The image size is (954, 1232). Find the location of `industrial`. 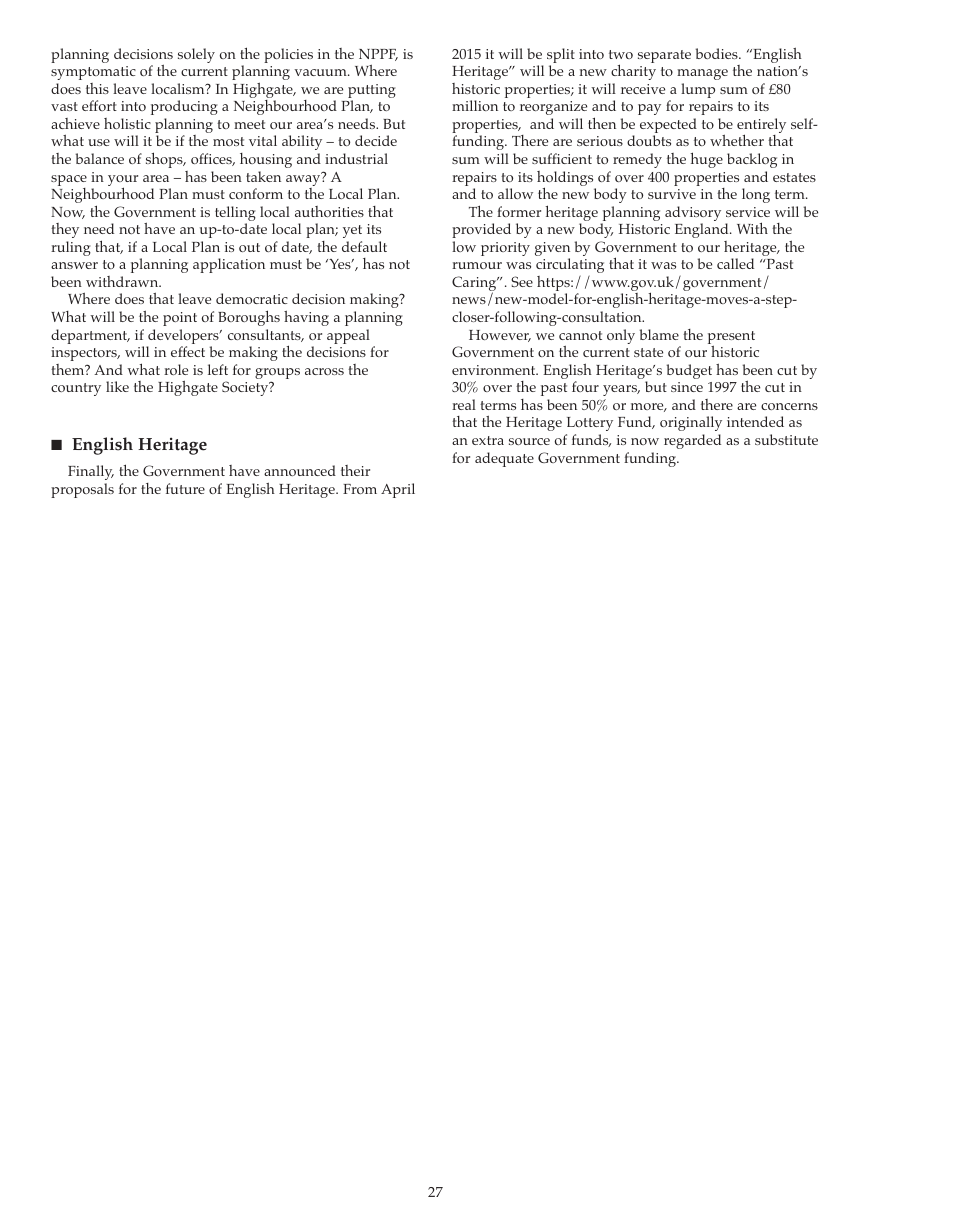

industrial is located at coordinates (356, 158).
